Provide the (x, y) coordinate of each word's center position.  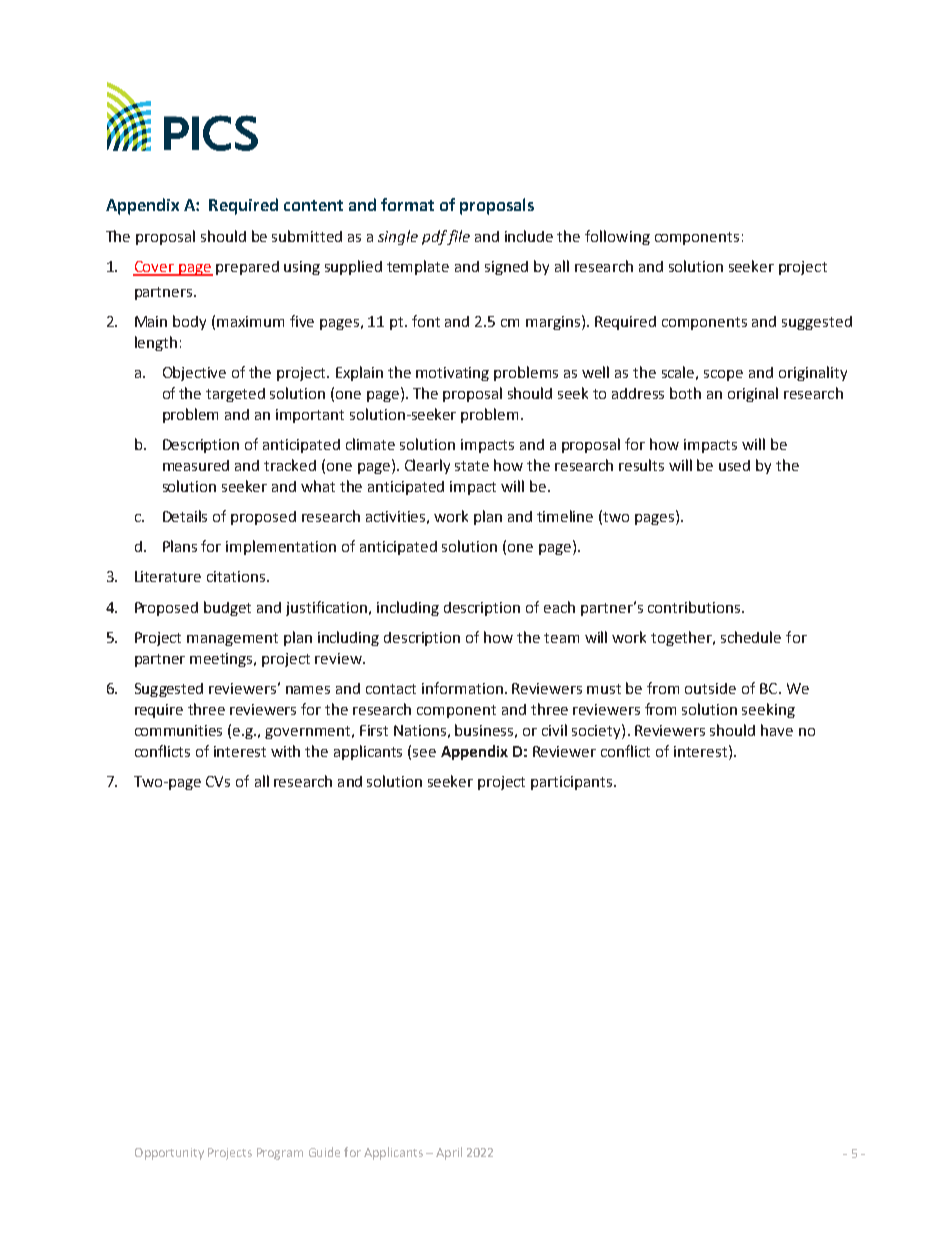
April (449, 1153)
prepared (247, 268)
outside (710, 688)
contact (391, 689)
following (617, 237)
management (232, 639)
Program (280, 1154)
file (458, 237)
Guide (324, 1152)
